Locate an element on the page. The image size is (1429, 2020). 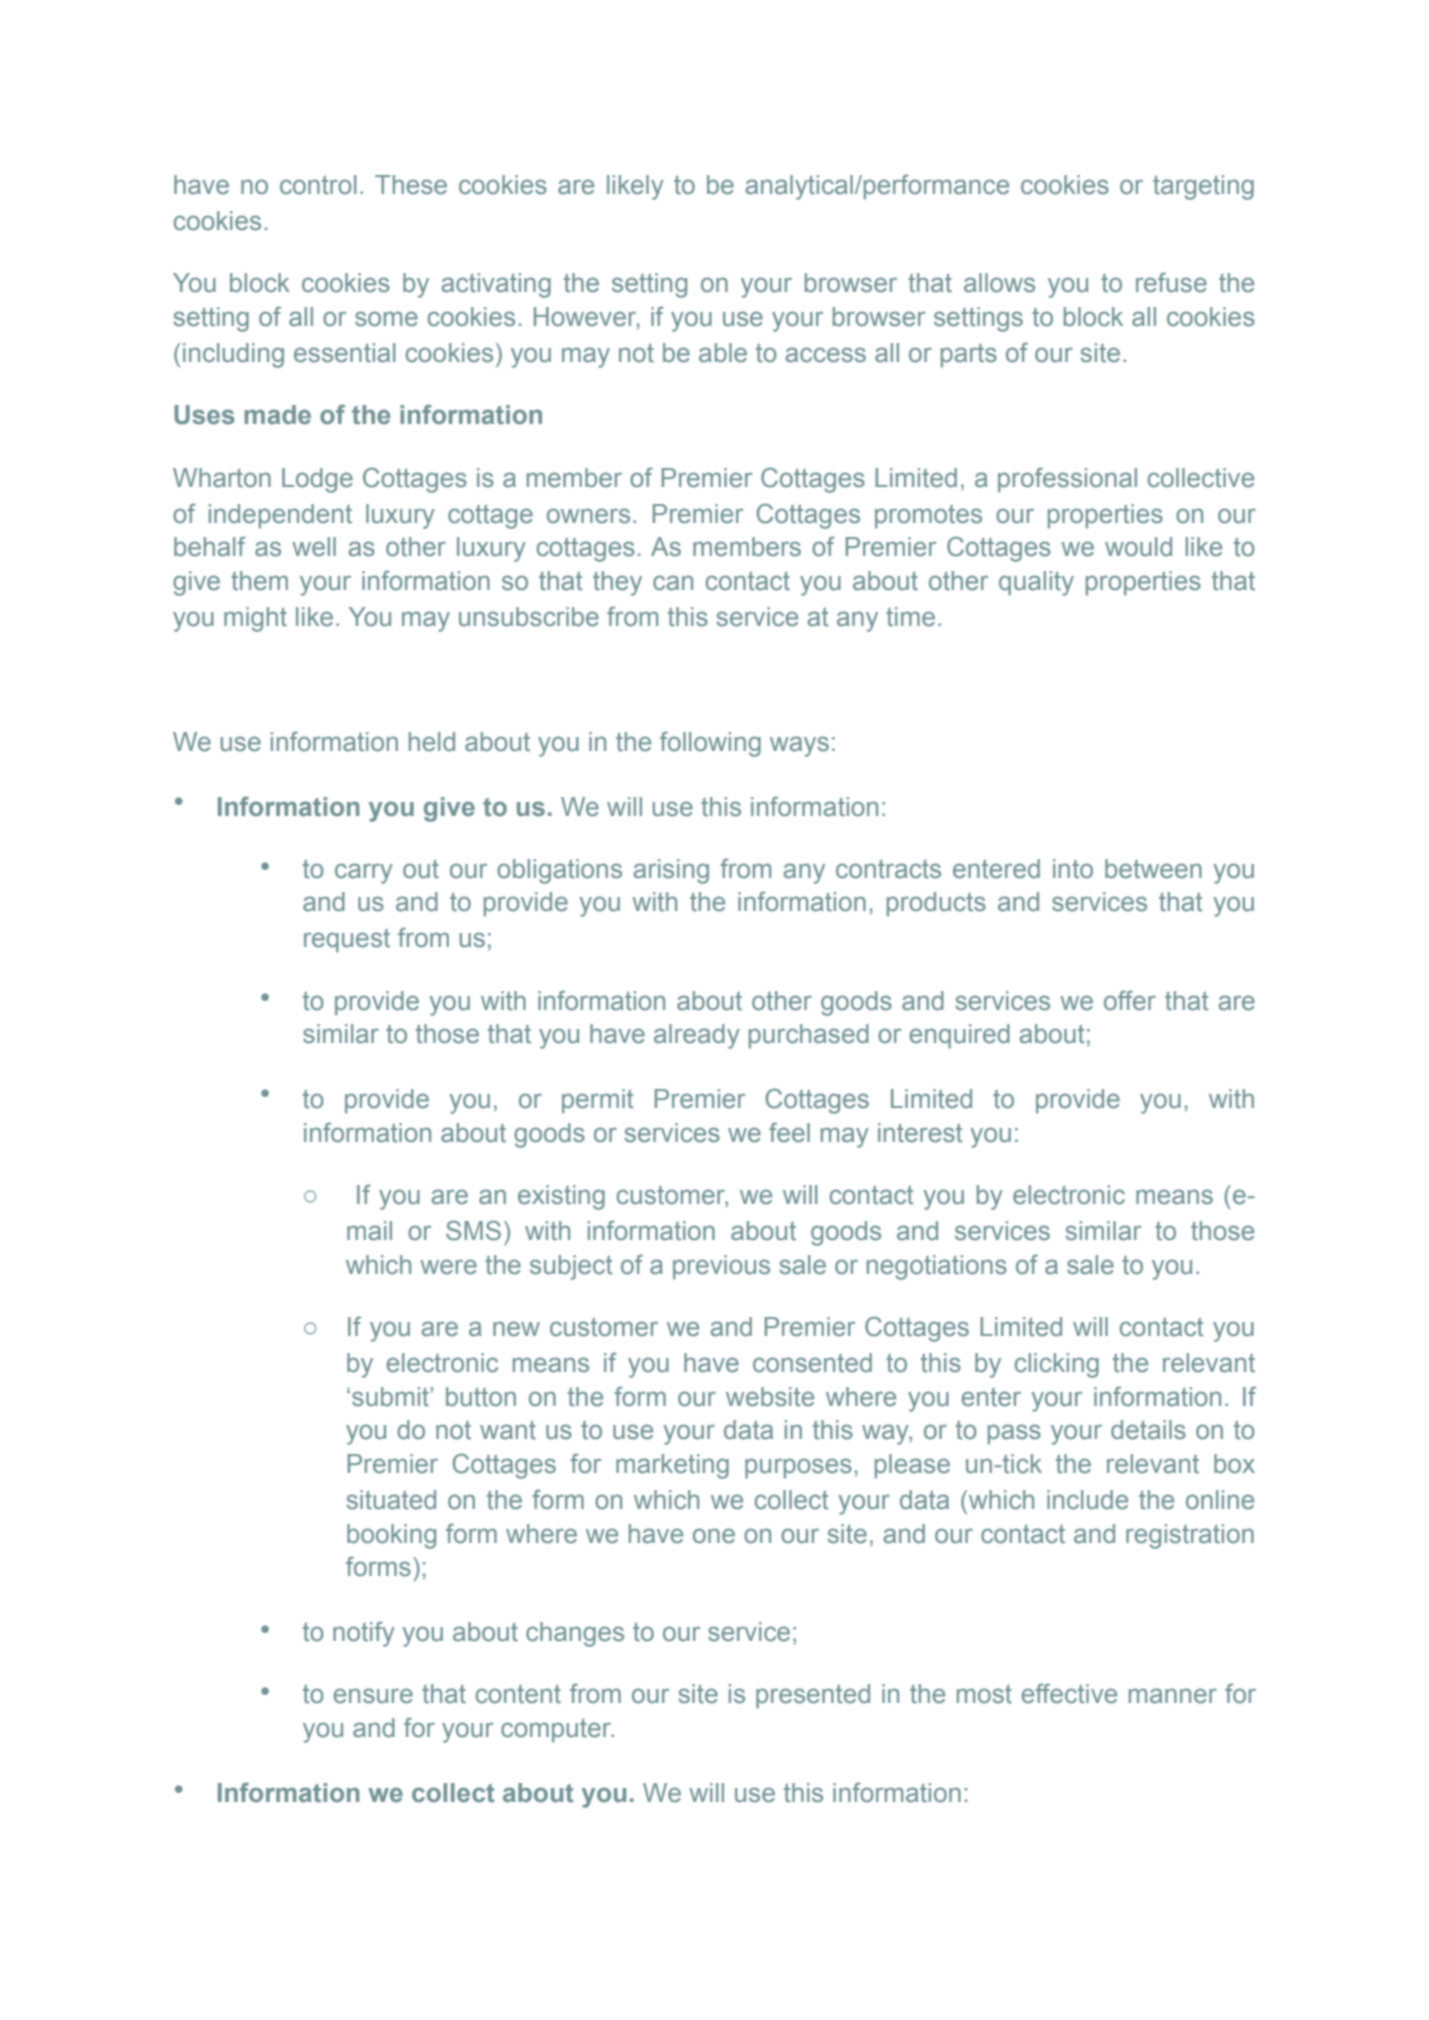
previous is located at coordinates (721, 1267).
